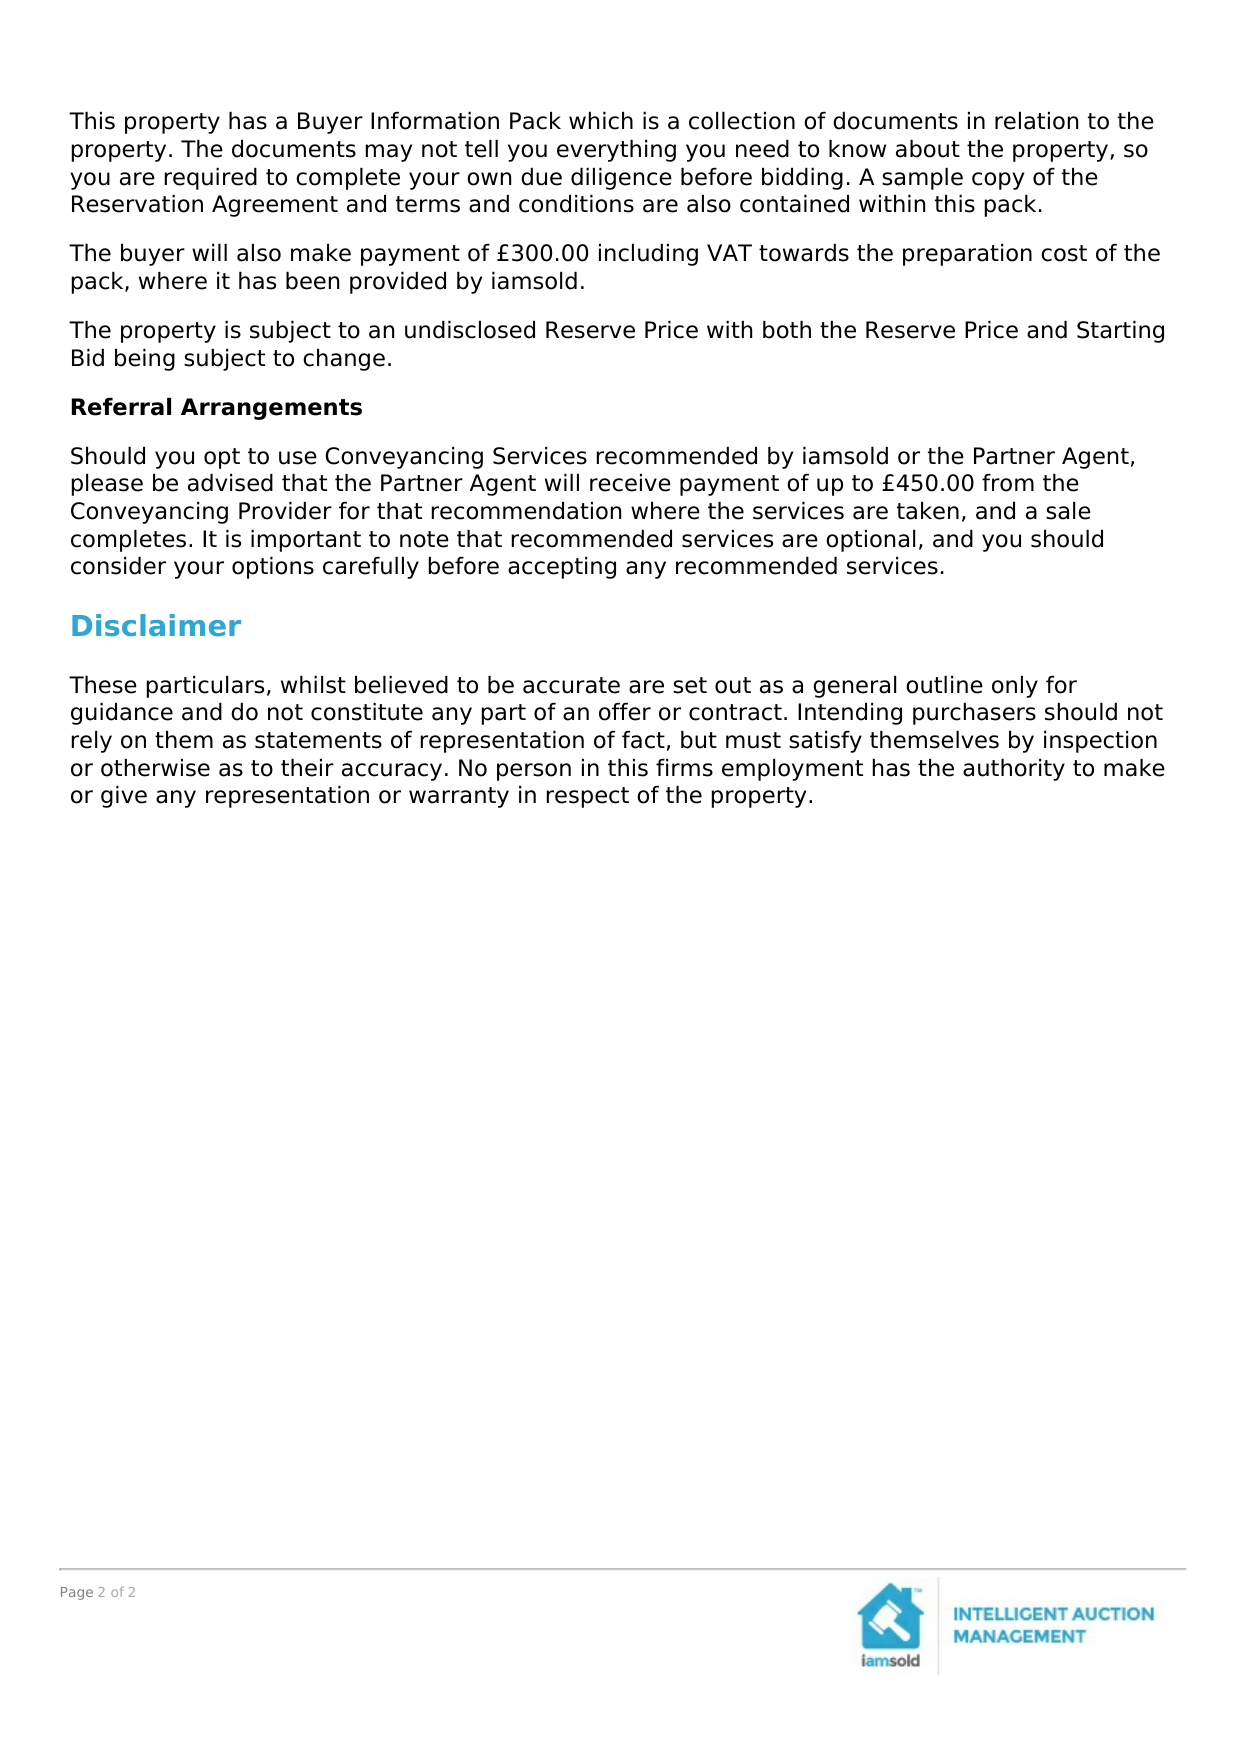 This image has height=1764, width=1247. Describe the element at coordinates (156, 625) in the image. I see `Disclaimer` at that location.
